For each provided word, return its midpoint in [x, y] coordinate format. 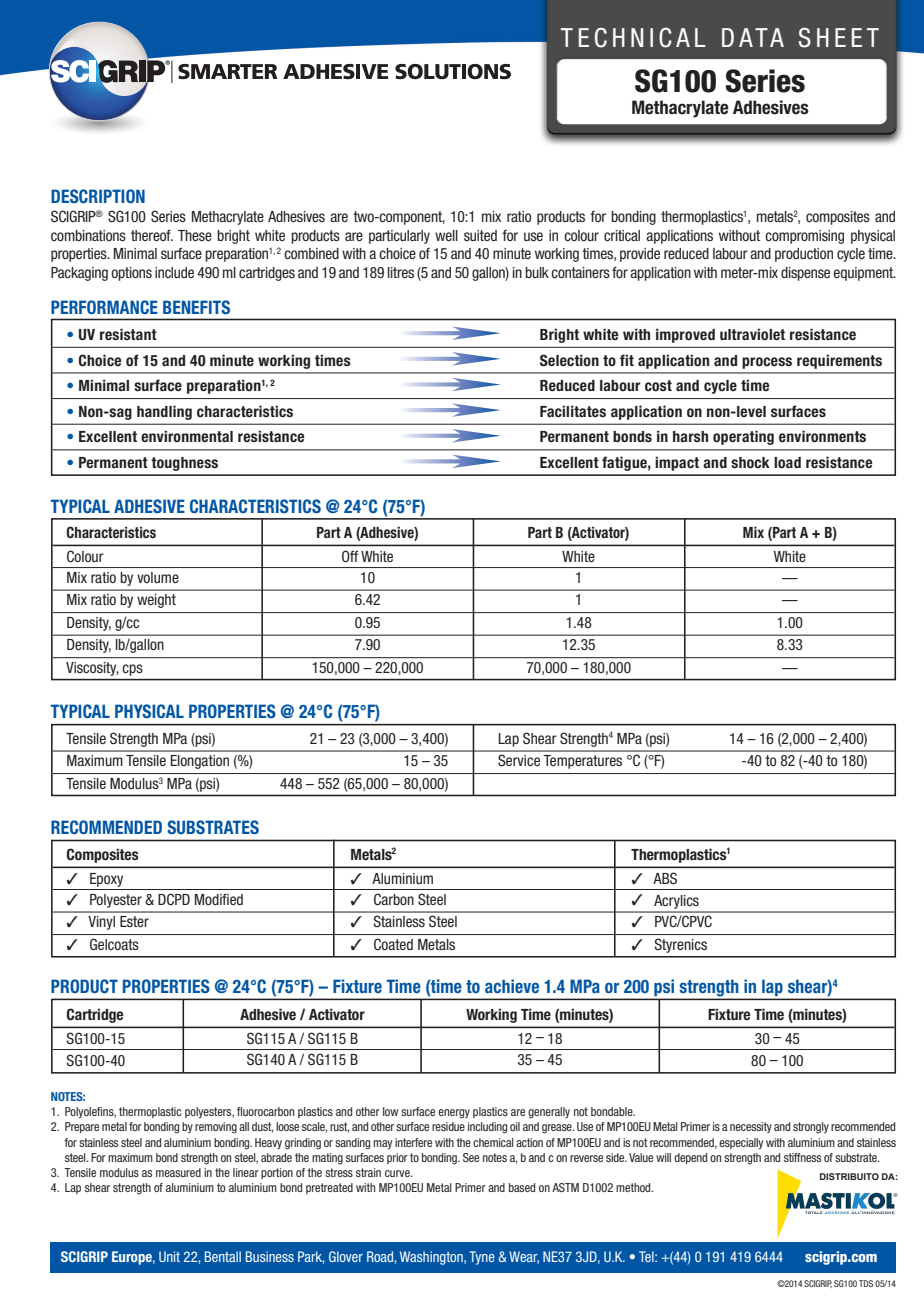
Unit [169, 1256]
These [195, 235]
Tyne [482, 1258]
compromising [804, 237]
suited [480, 235]
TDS [866, 1283]
